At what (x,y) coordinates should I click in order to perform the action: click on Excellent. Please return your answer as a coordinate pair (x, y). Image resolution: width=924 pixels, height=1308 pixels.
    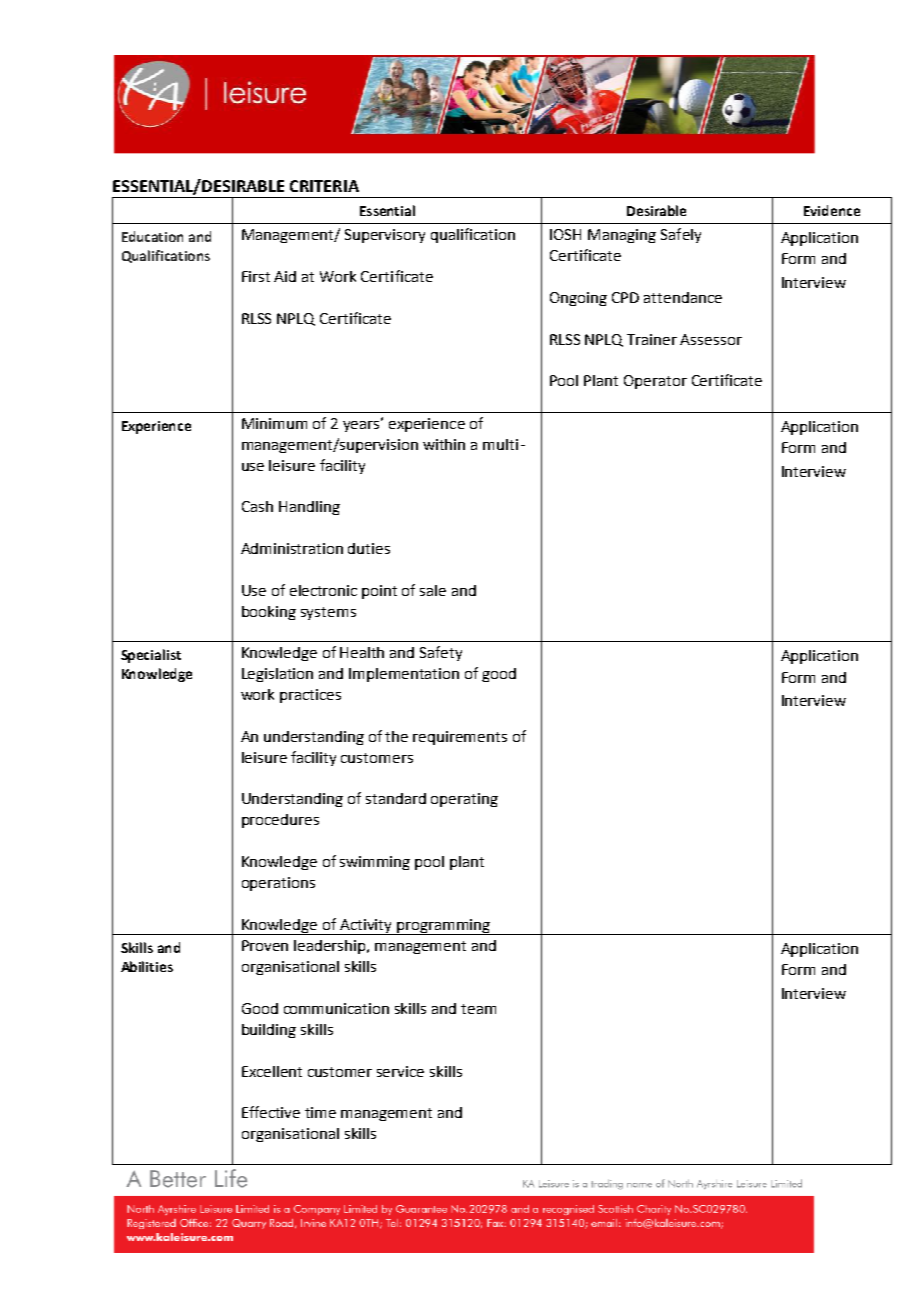
    Looking at the image, I should click on (272, 1071).
